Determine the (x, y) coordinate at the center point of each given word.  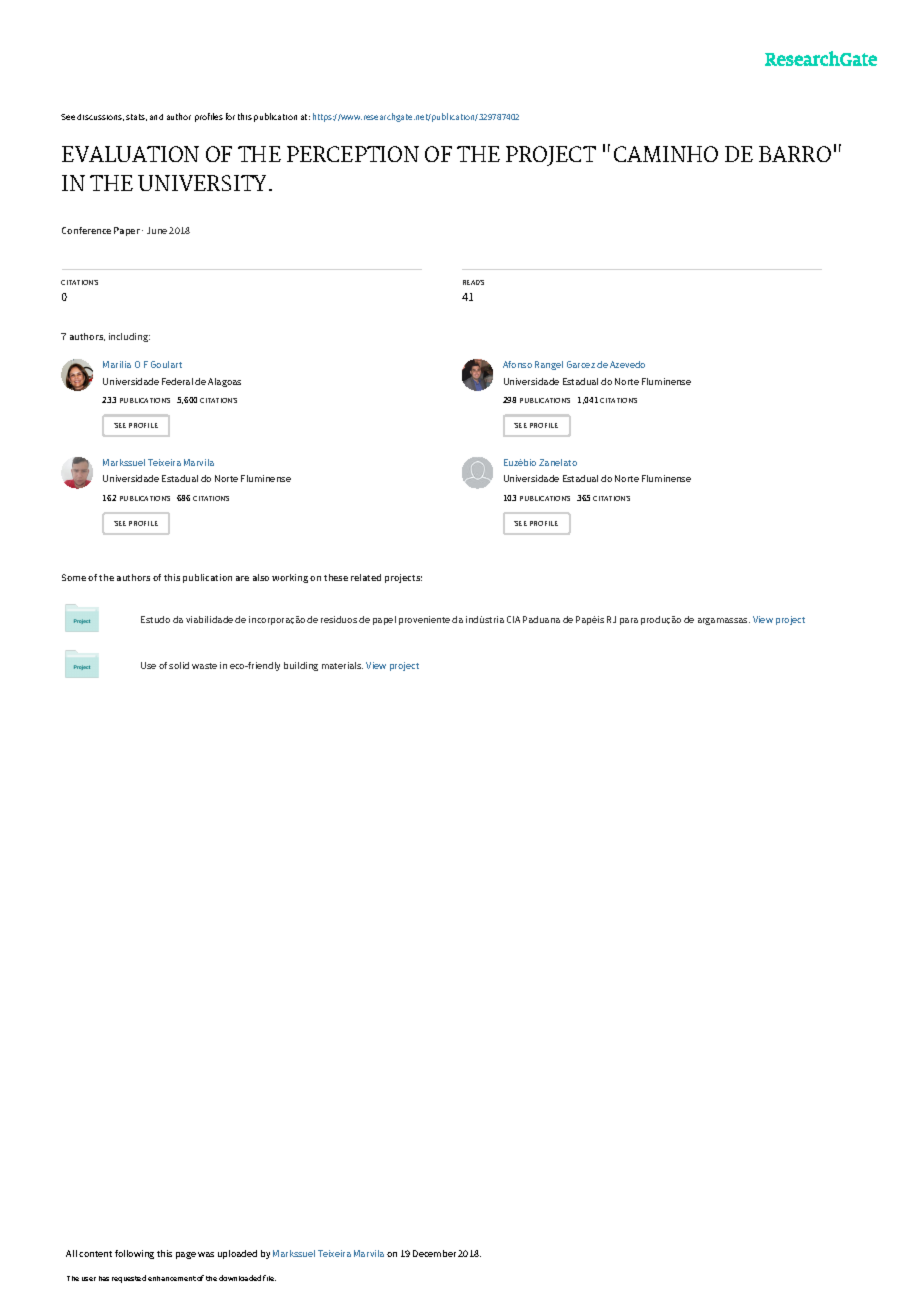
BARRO (795, 154)
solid (179, 665)
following (134, 1254)
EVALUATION (130, 154)
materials (342, 665)
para (629, 621)
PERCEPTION (353, 154)
